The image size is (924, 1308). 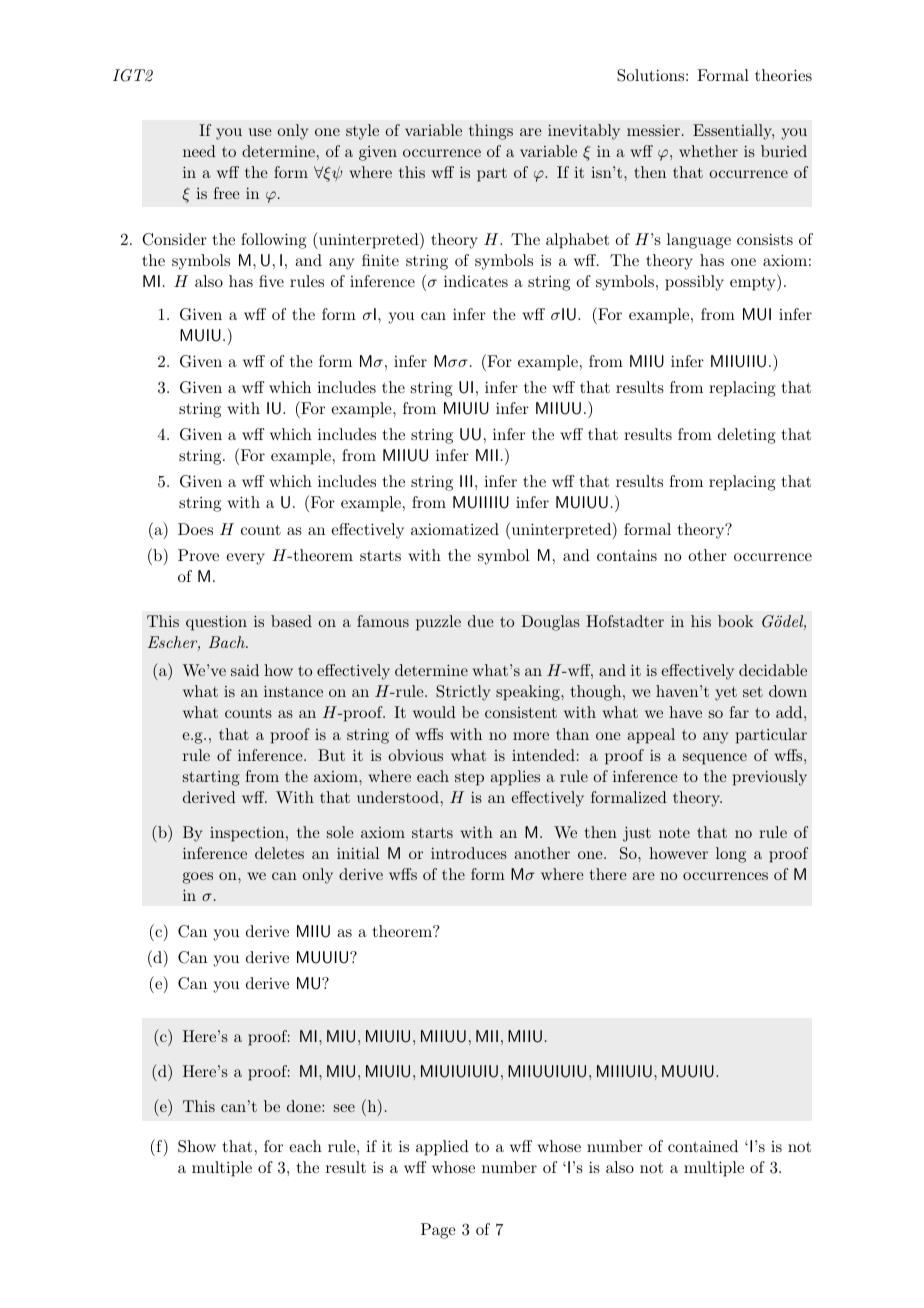 What do you see at coordinates (491, 132) in the screenshot?
I see `things` at bounding box center [491, 132].
